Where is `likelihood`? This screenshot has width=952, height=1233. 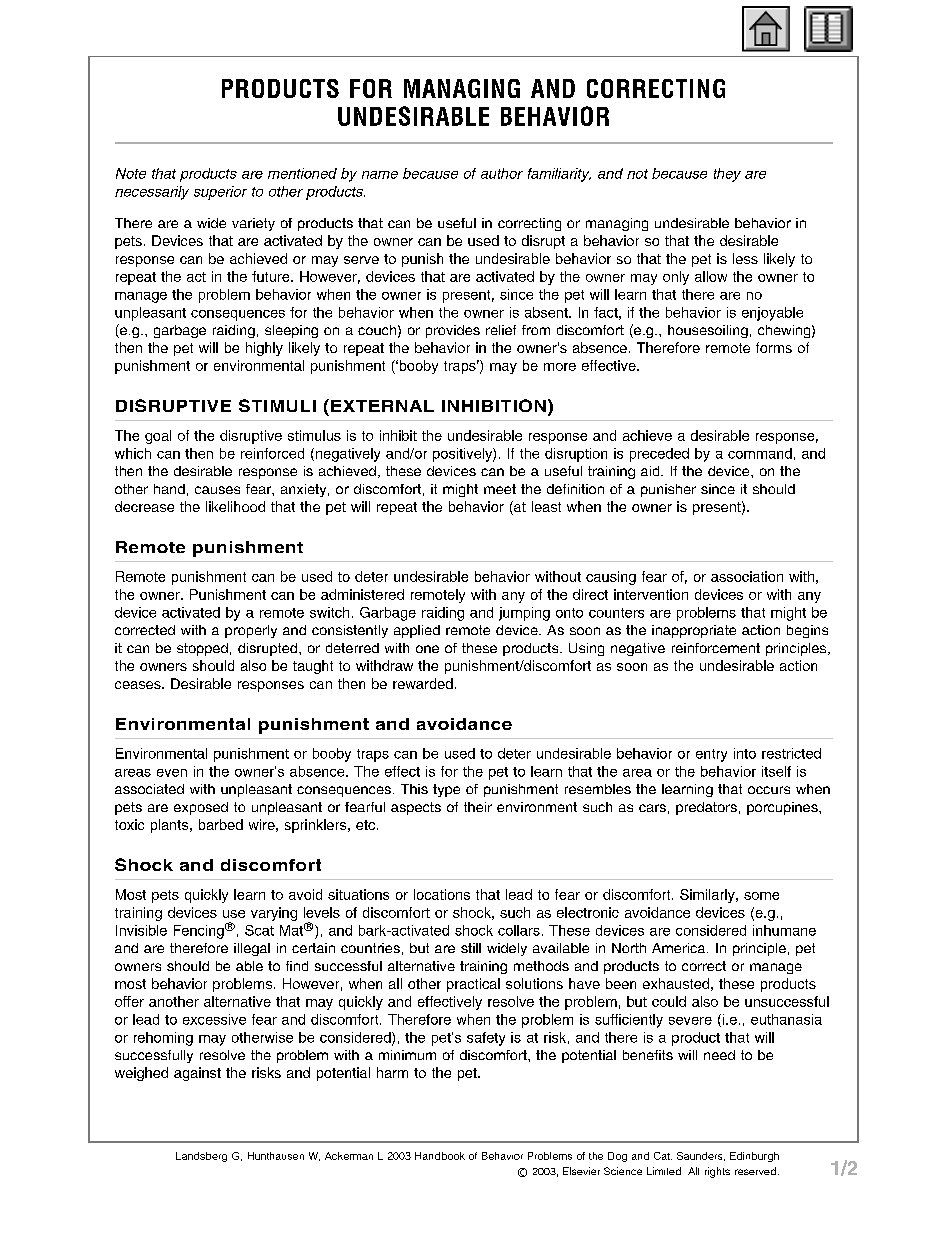 likelihood is located at coordinates (235, 506).
